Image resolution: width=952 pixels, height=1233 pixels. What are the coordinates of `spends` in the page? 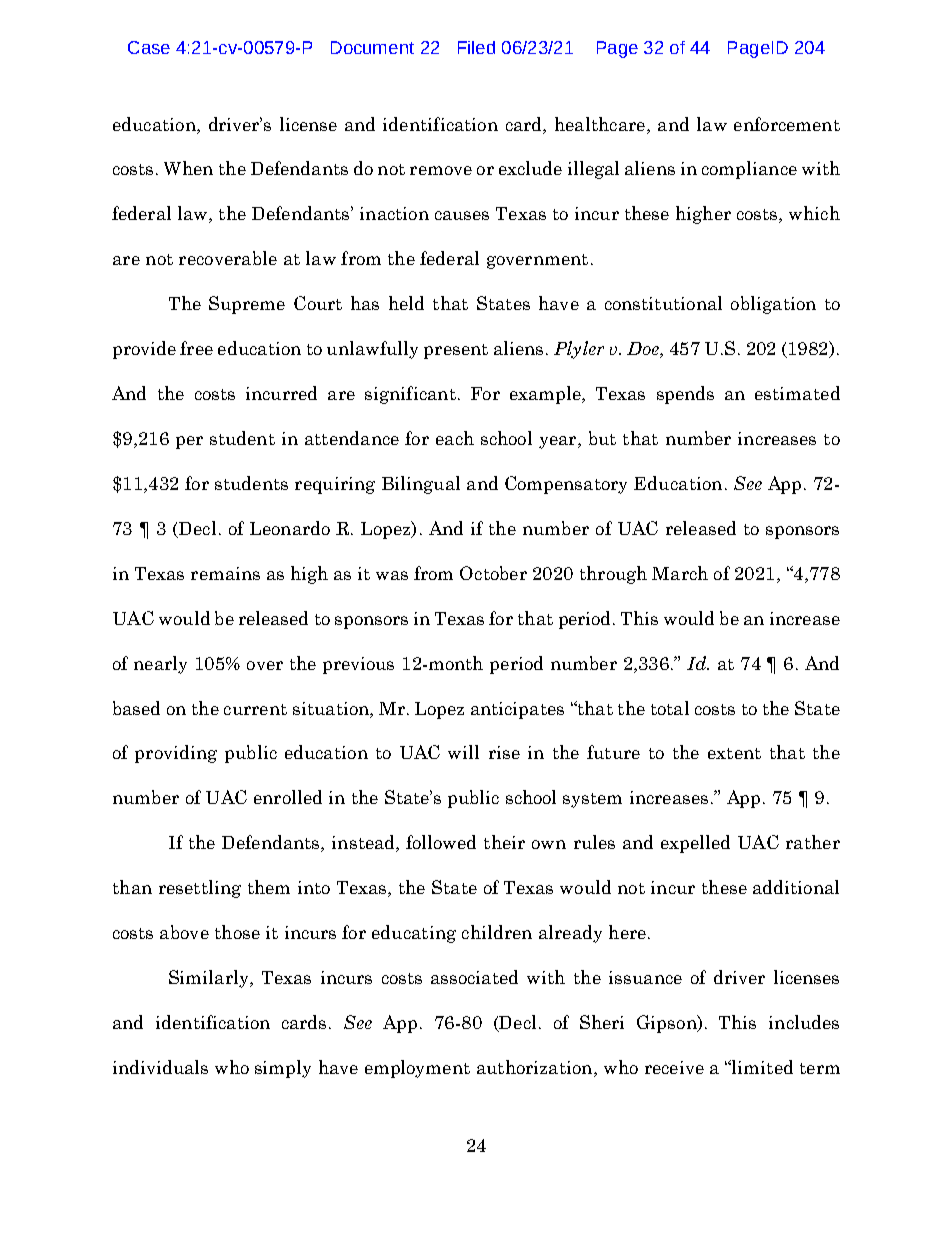 It's located at (685, 395).
